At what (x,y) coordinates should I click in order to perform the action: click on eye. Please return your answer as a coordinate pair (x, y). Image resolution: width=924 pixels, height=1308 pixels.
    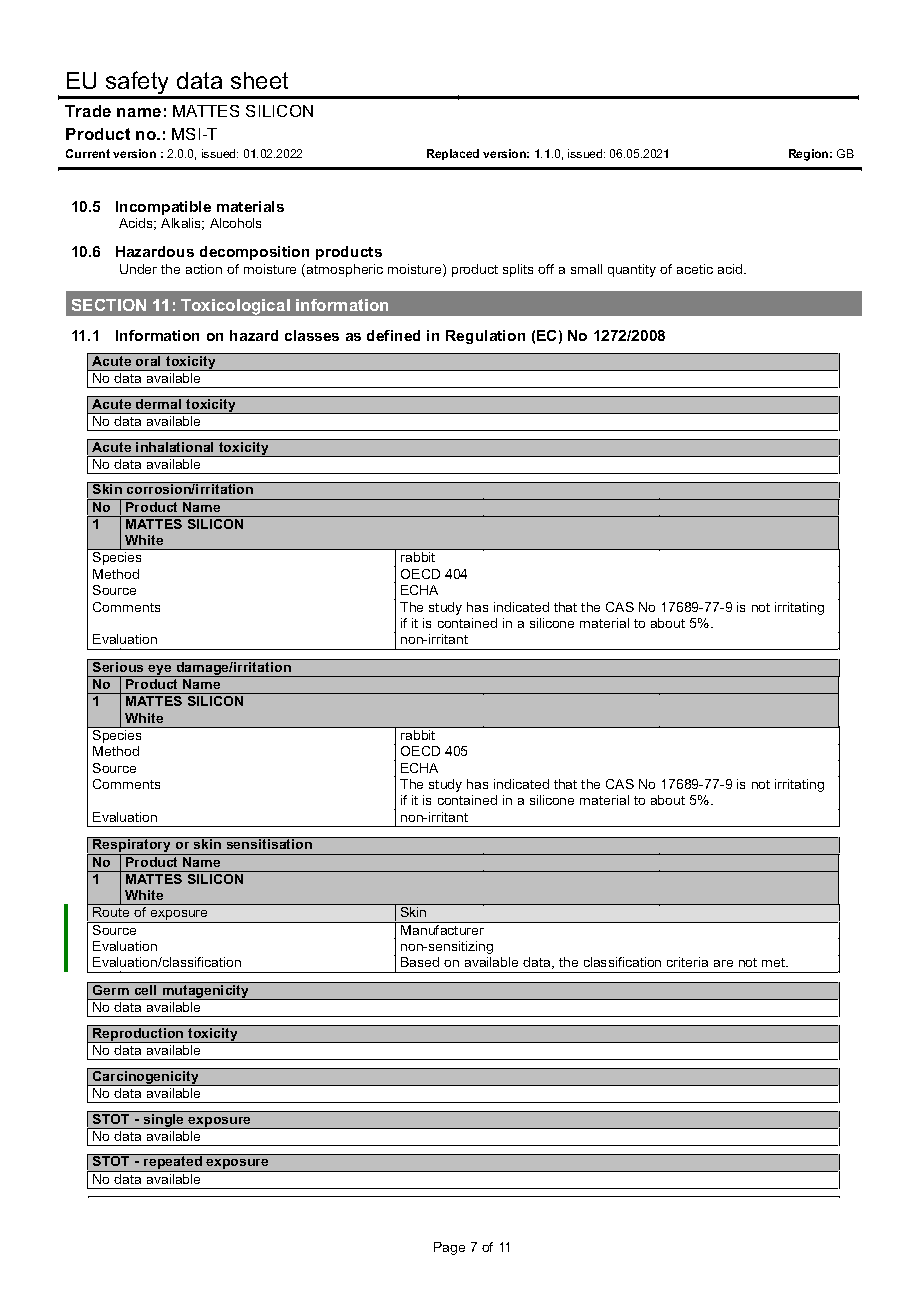
    Looking at the image, I should click on (160, 671).
